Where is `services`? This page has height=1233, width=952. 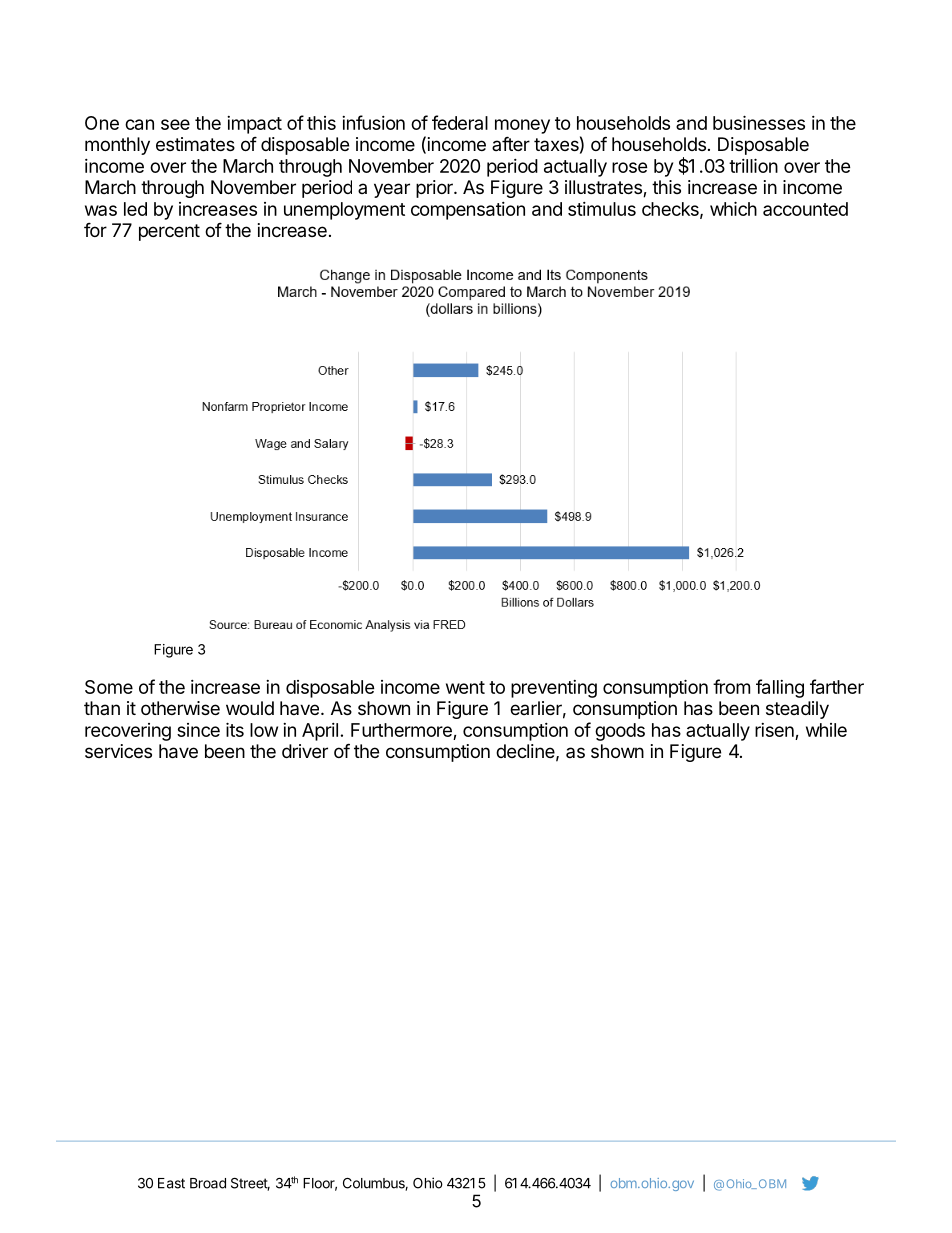
services is located at coordinates (118, 751).
